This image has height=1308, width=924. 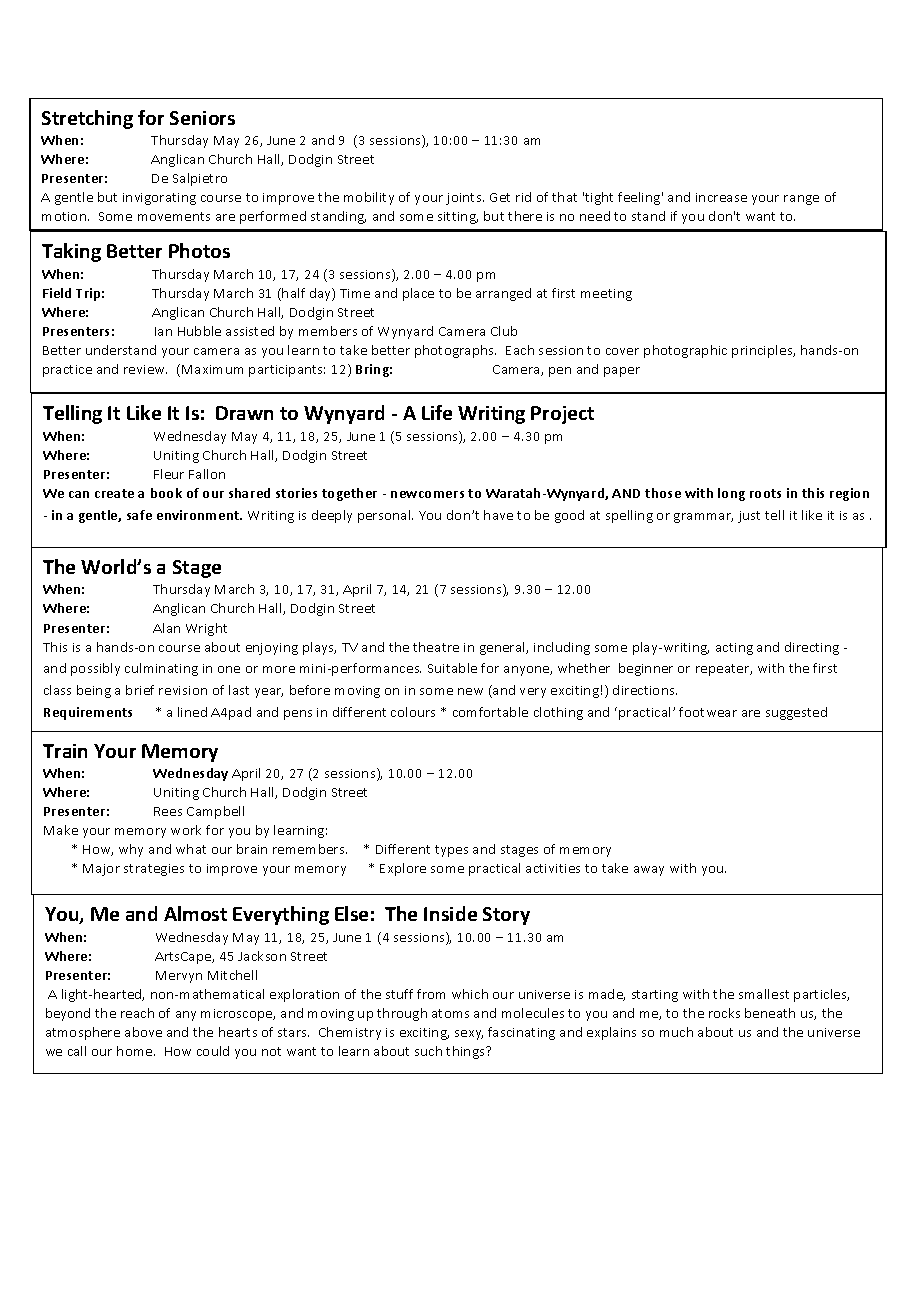 I want to click on roots, so click(x=765, y=493).
